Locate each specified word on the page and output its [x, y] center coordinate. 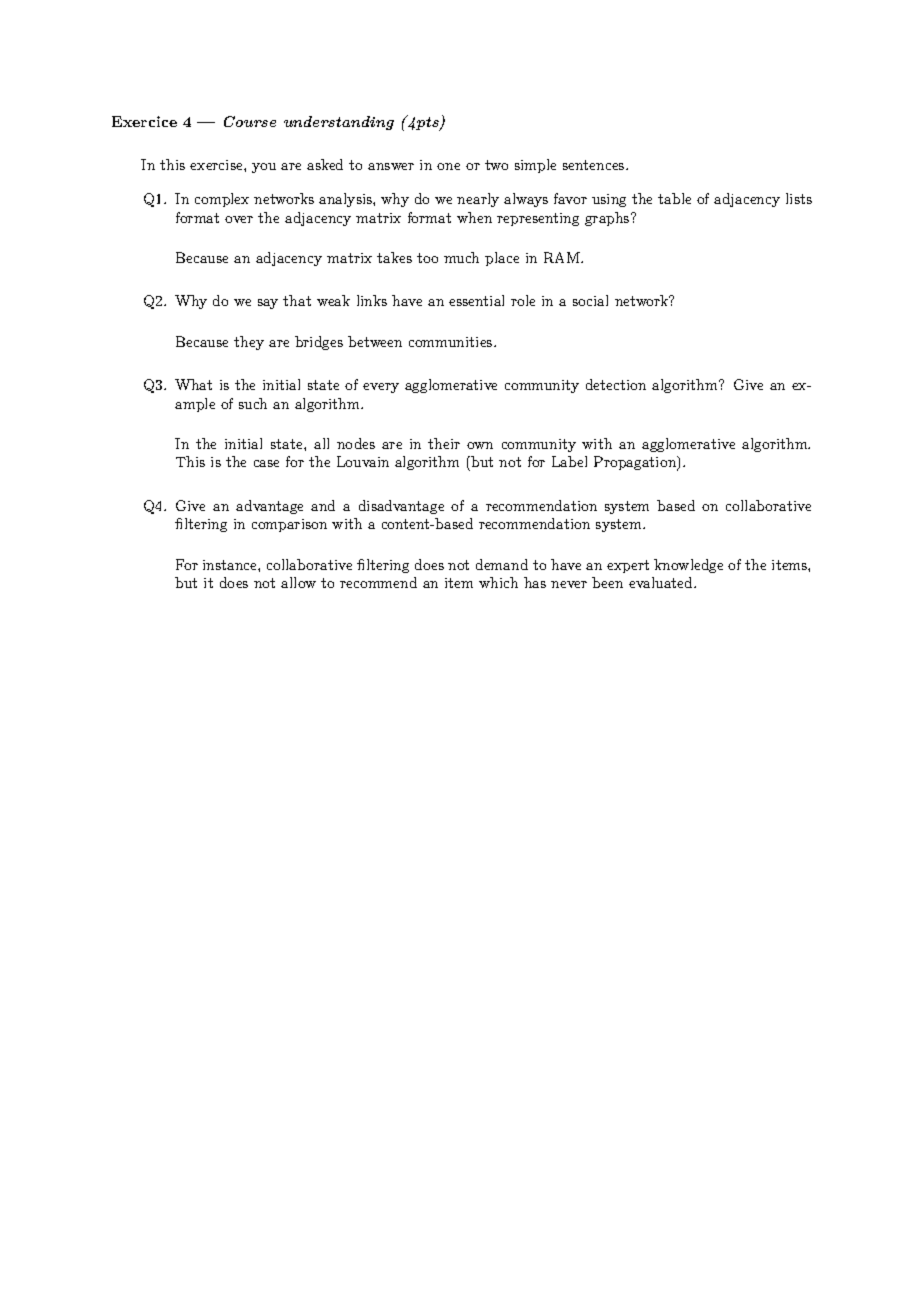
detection [616, 384]
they [249, 343]
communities [452, 342]
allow [298, 582]
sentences [595, 165]
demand [502, 564]
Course [250, 121]
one [448, 166]
